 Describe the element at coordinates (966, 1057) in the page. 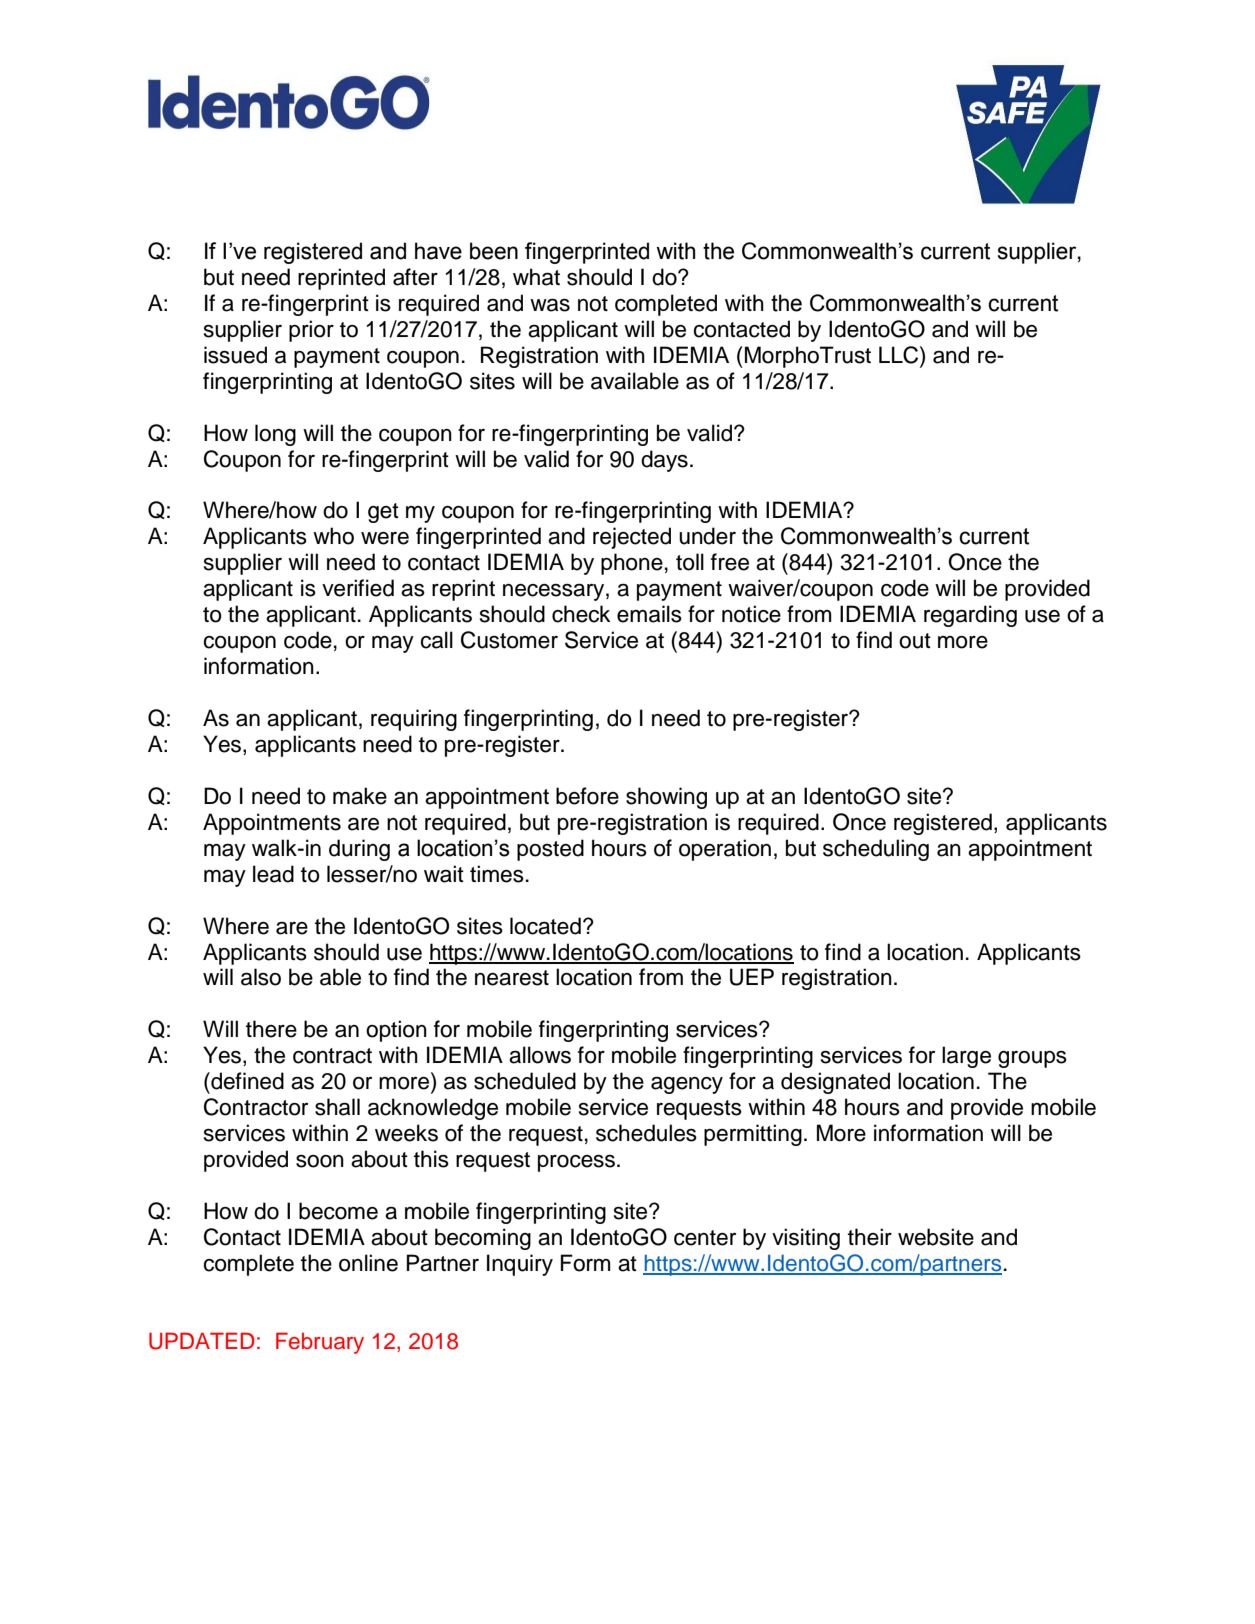

I see `large` at that location.
